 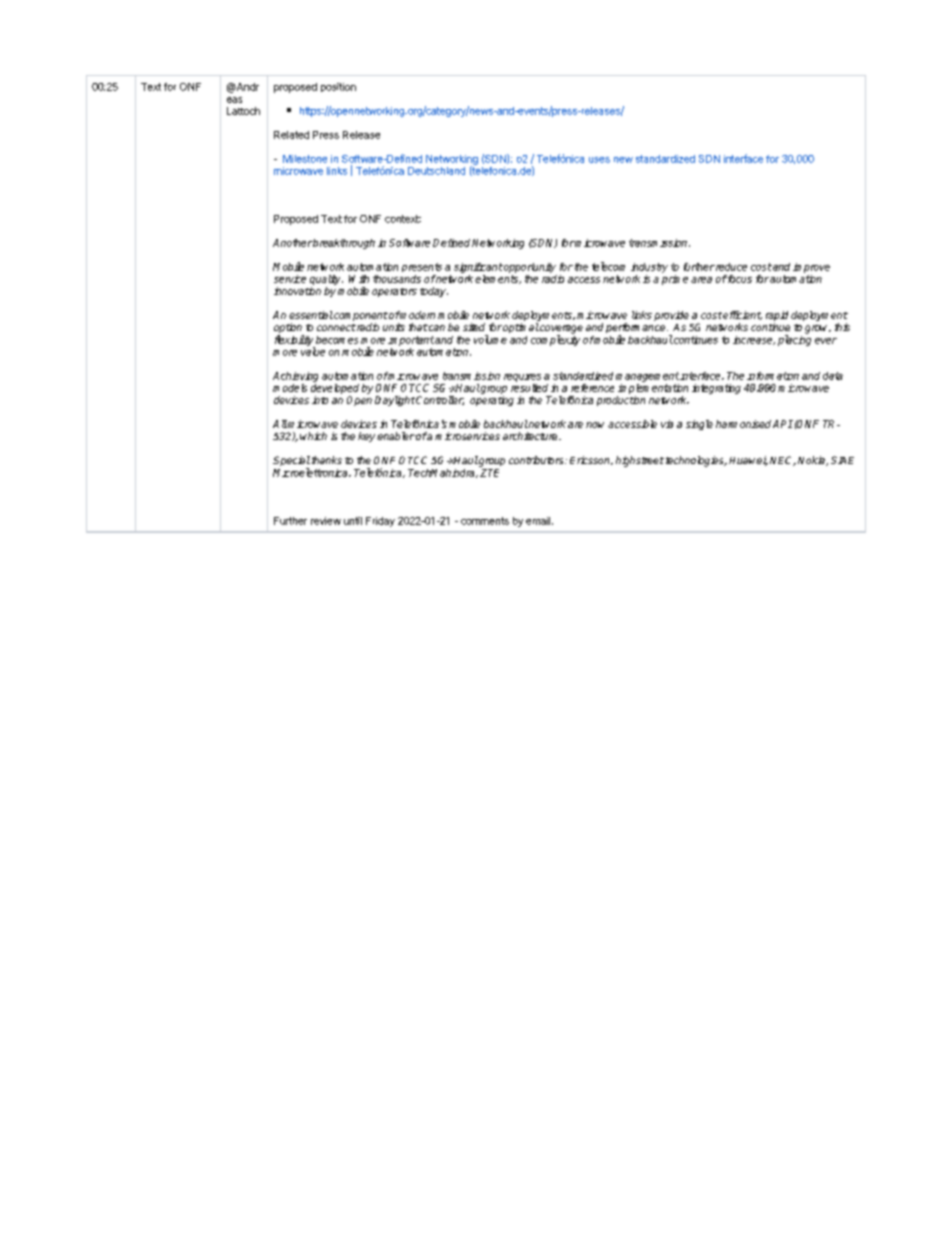 What do you see at coordinates (599, 160) in the document?
I see `uses` at bounding box center [599, 160].
